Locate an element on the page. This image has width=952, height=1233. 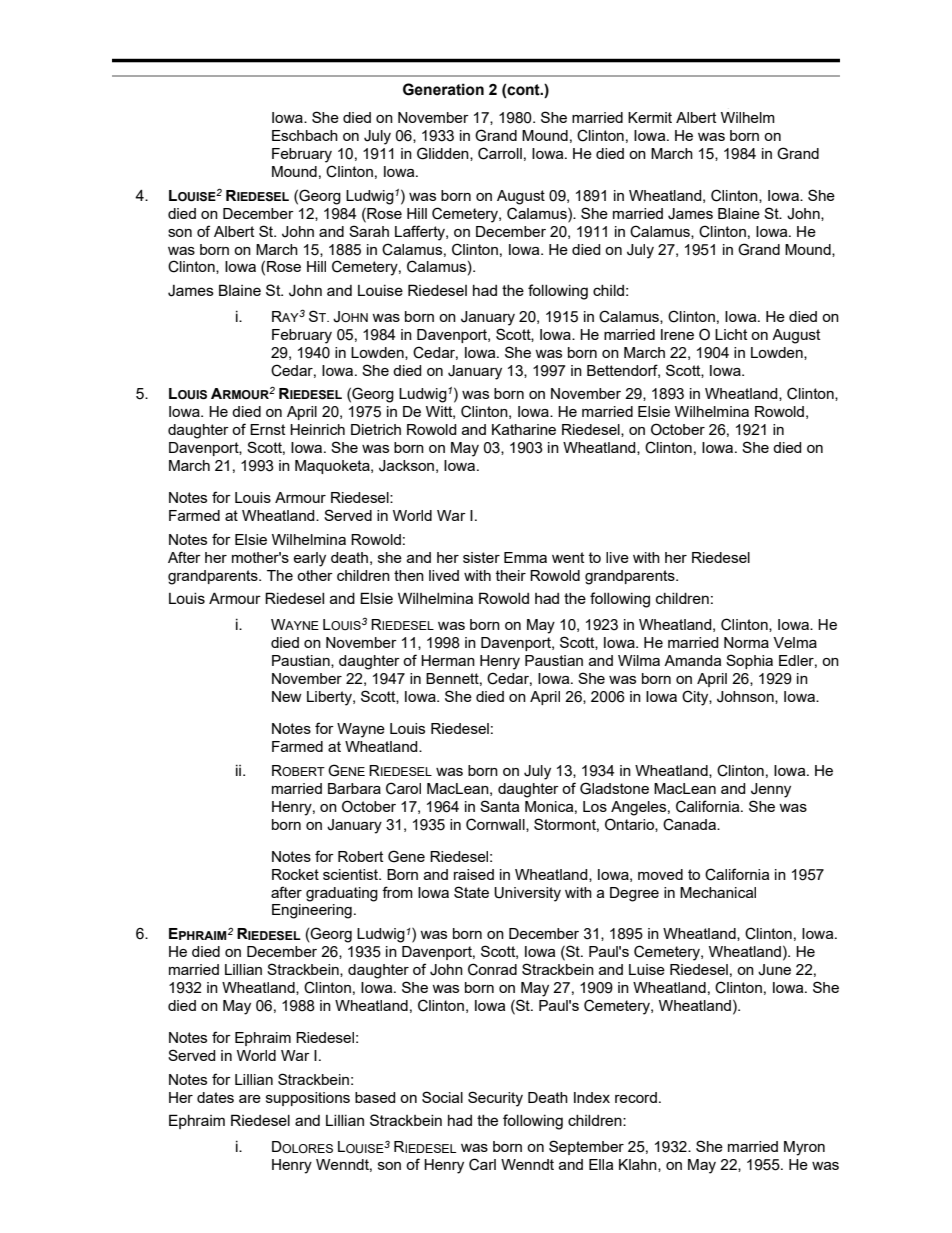
suppositions is located at coordinates (308, 1099).
